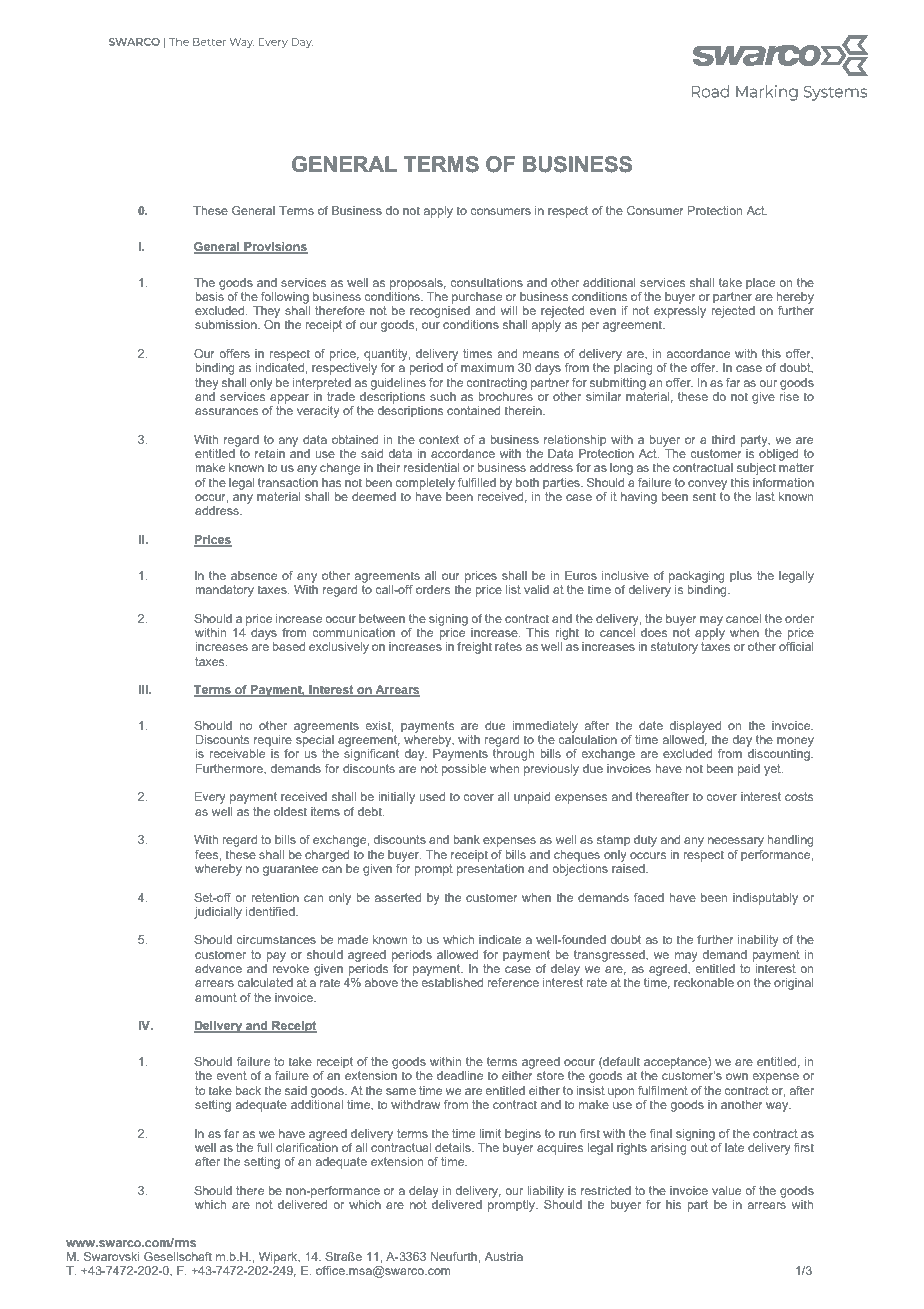 This screenshot has height=1309, width=924. Describe the element at coordinates (736, 842) in the screenshot. I see `necessary` at that location.
